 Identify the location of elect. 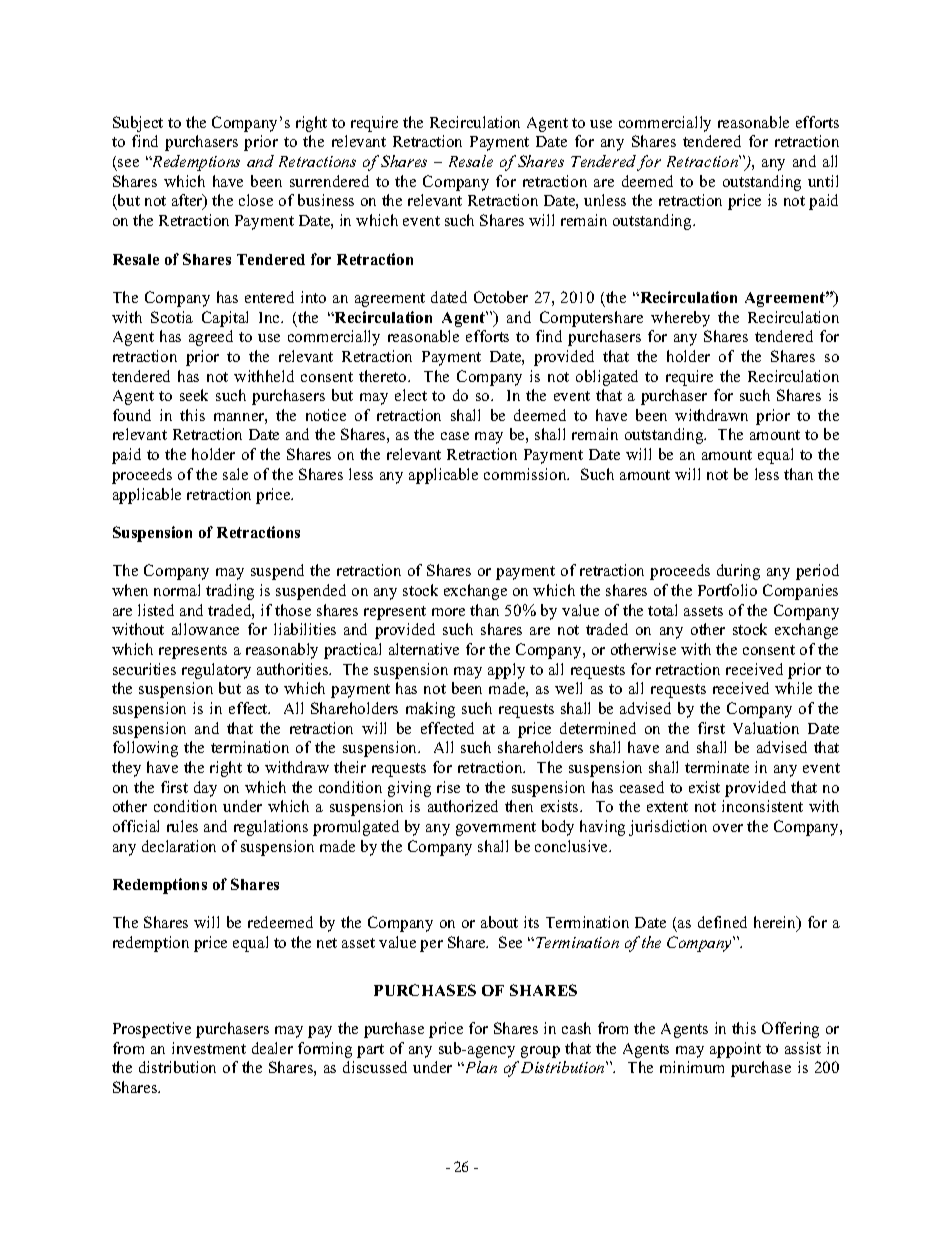
(411, 395).
